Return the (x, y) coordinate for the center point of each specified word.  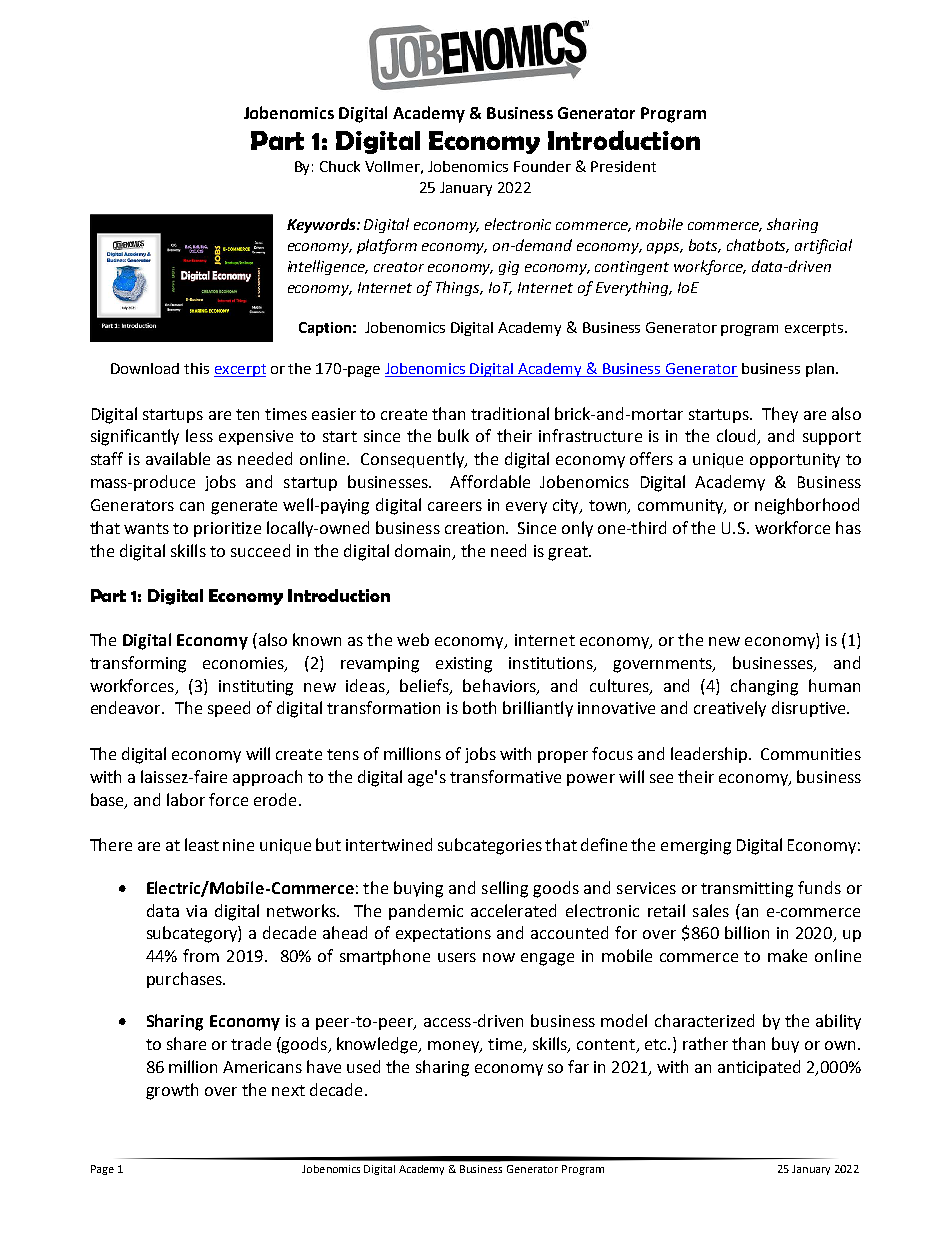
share (186, 1043)
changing (764, 687)
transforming (138, 664)
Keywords (322, 225)
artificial (823, 246)
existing (464, 665)
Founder (542, 166)
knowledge (379, 1045)
